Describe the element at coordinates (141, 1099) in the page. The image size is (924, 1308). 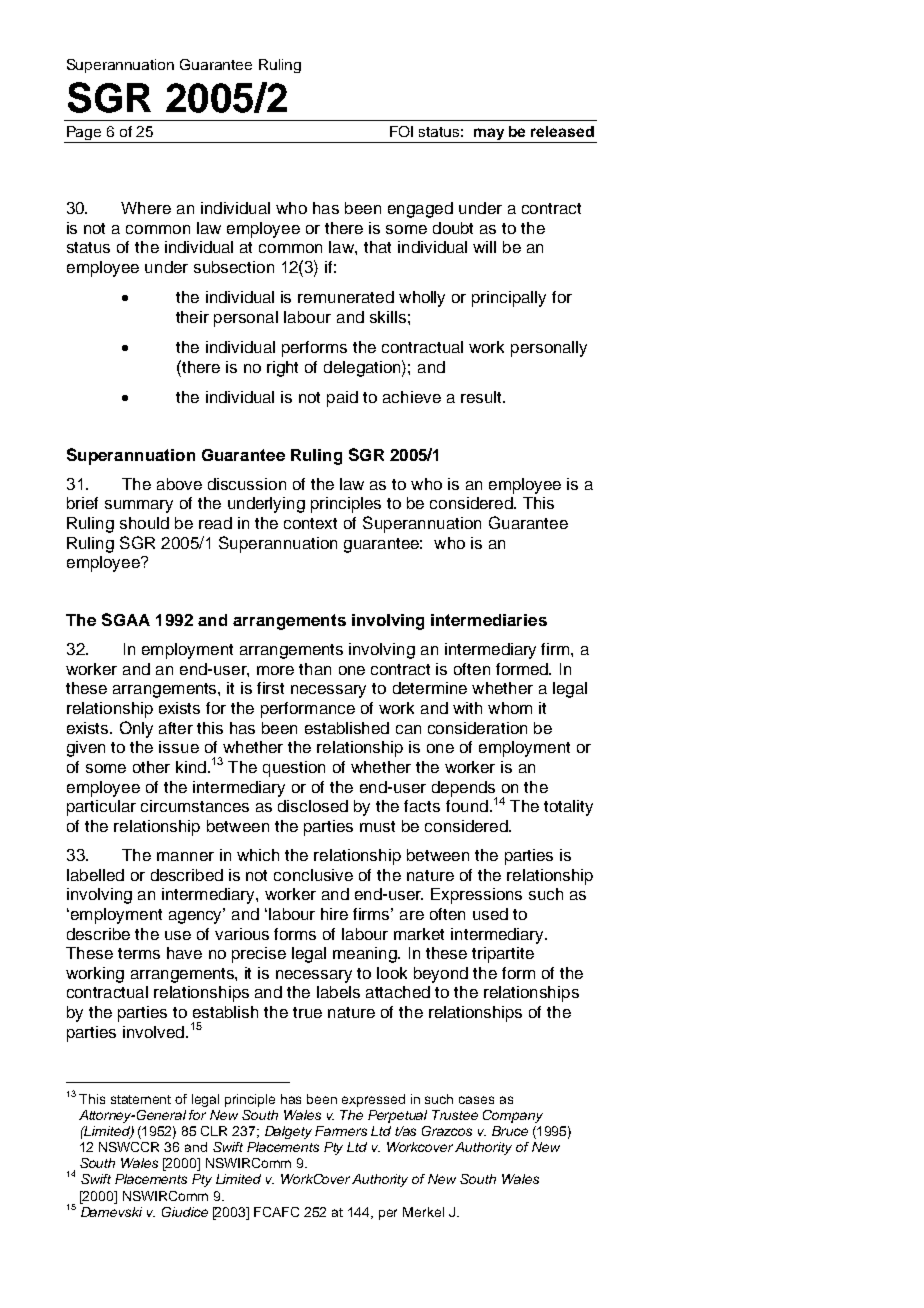
I see `statement` at that location.
